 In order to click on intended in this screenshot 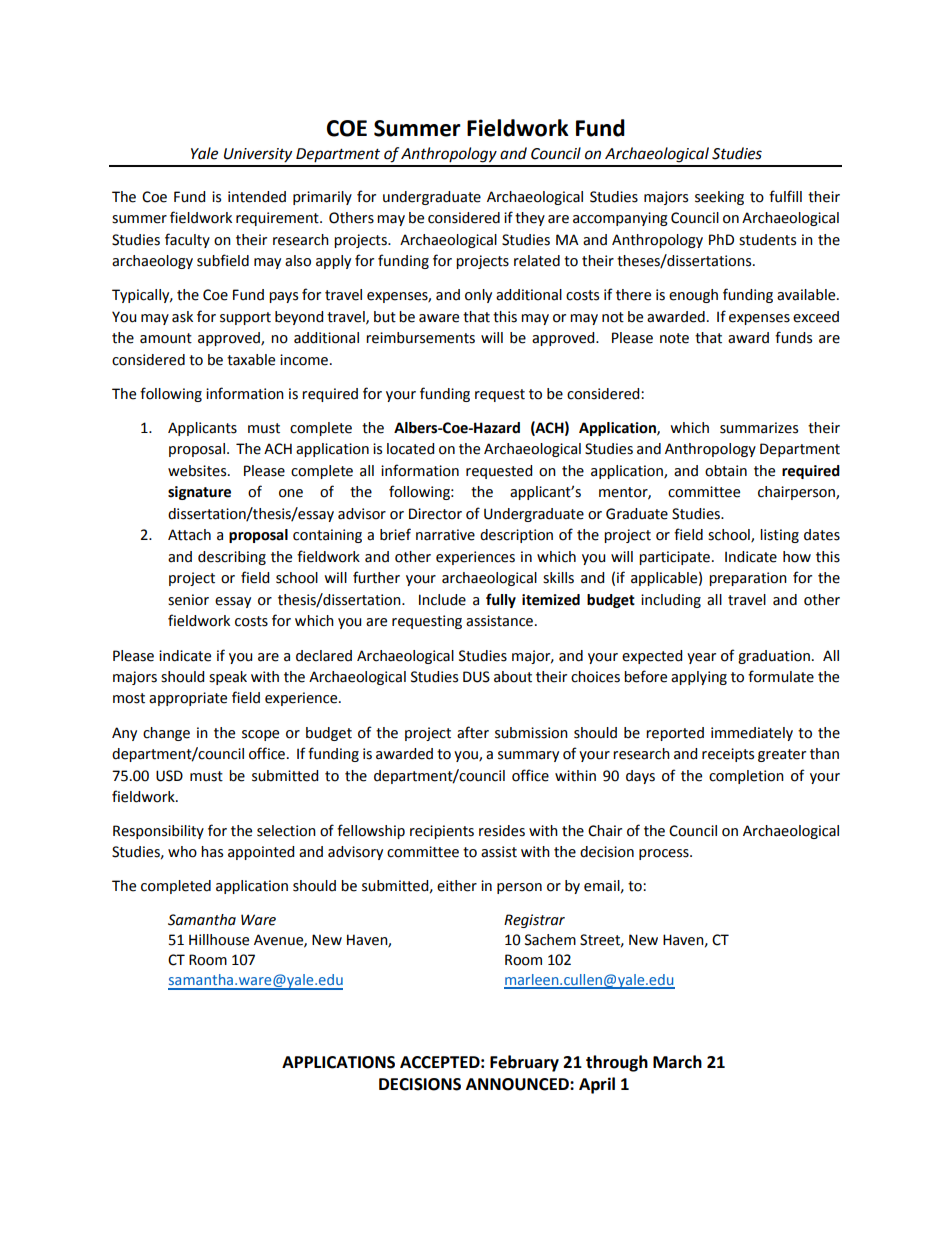, I will do `click(257, 197)`.
